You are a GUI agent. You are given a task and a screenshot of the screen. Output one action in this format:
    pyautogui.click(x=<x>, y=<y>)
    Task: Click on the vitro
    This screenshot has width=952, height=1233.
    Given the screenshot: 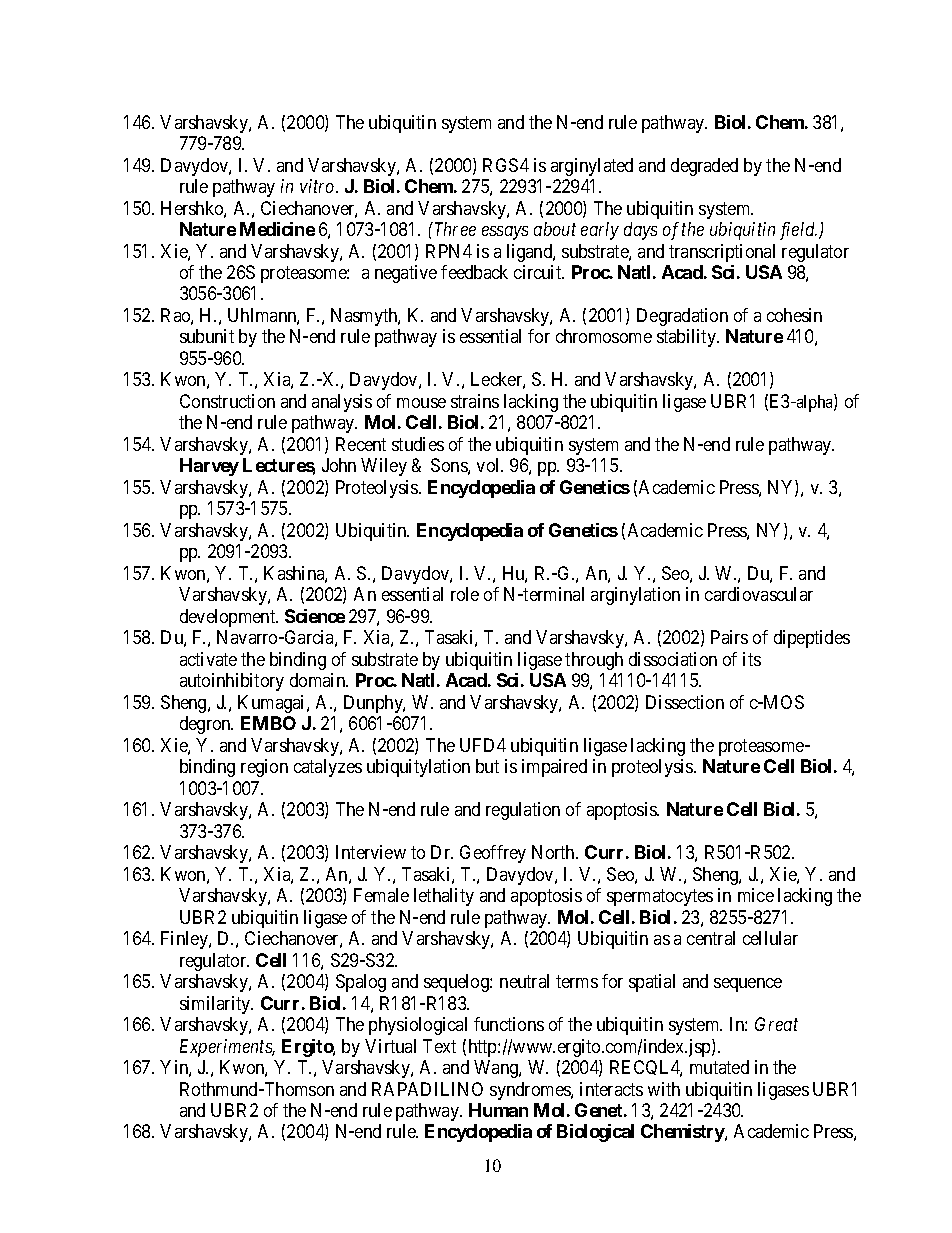 What is the action you would take?
    pyautogui.click(x=318, y=186)
